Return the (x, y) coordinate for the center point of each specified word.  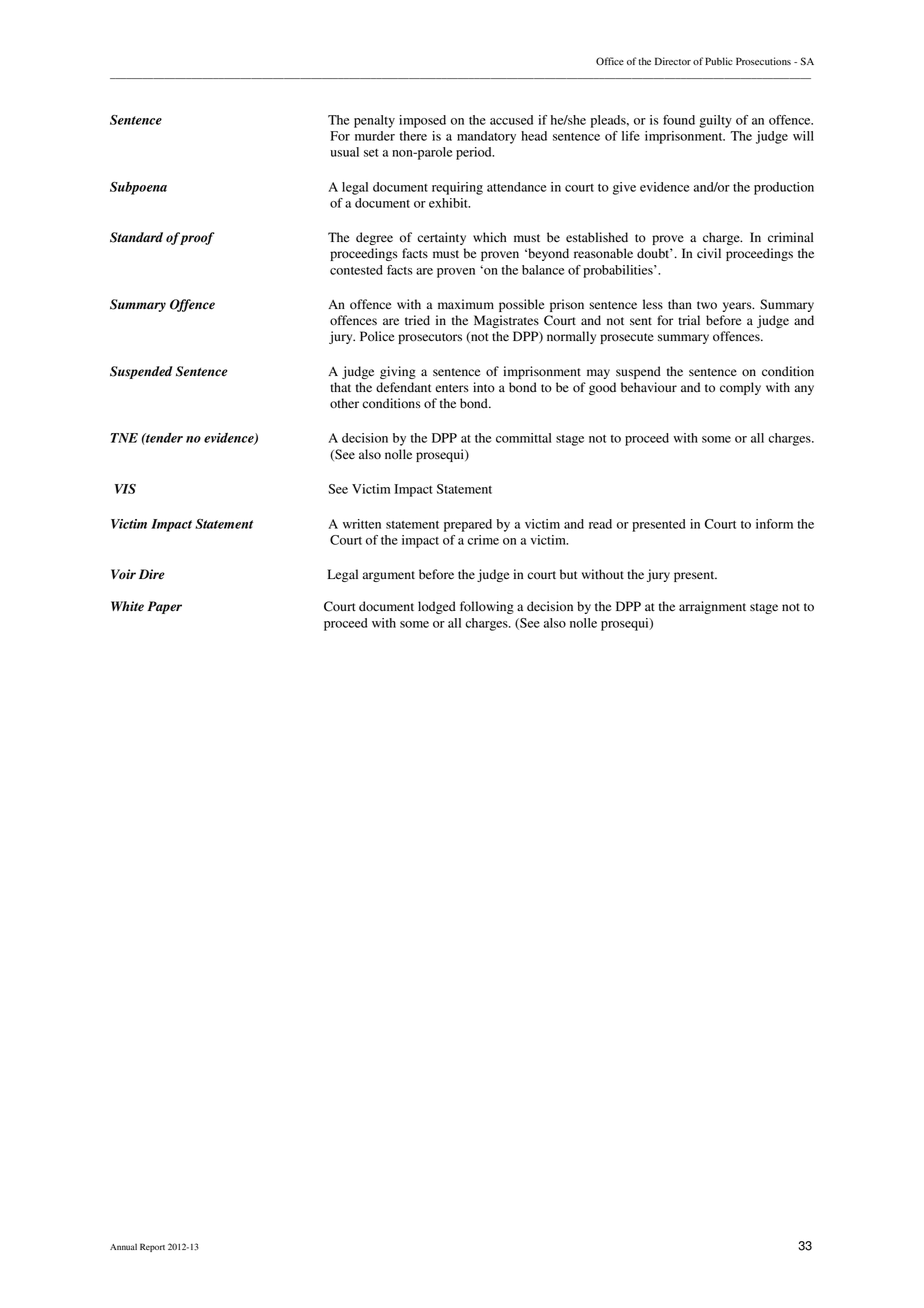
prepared (468, 525)
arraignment (712, 607)
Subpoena (138, 188)
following (487, 607)
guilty (715, 121)
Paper (164, 607)
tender (163, 438)
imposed (422, 121)
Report (152, 1247)
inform (774, 524)
